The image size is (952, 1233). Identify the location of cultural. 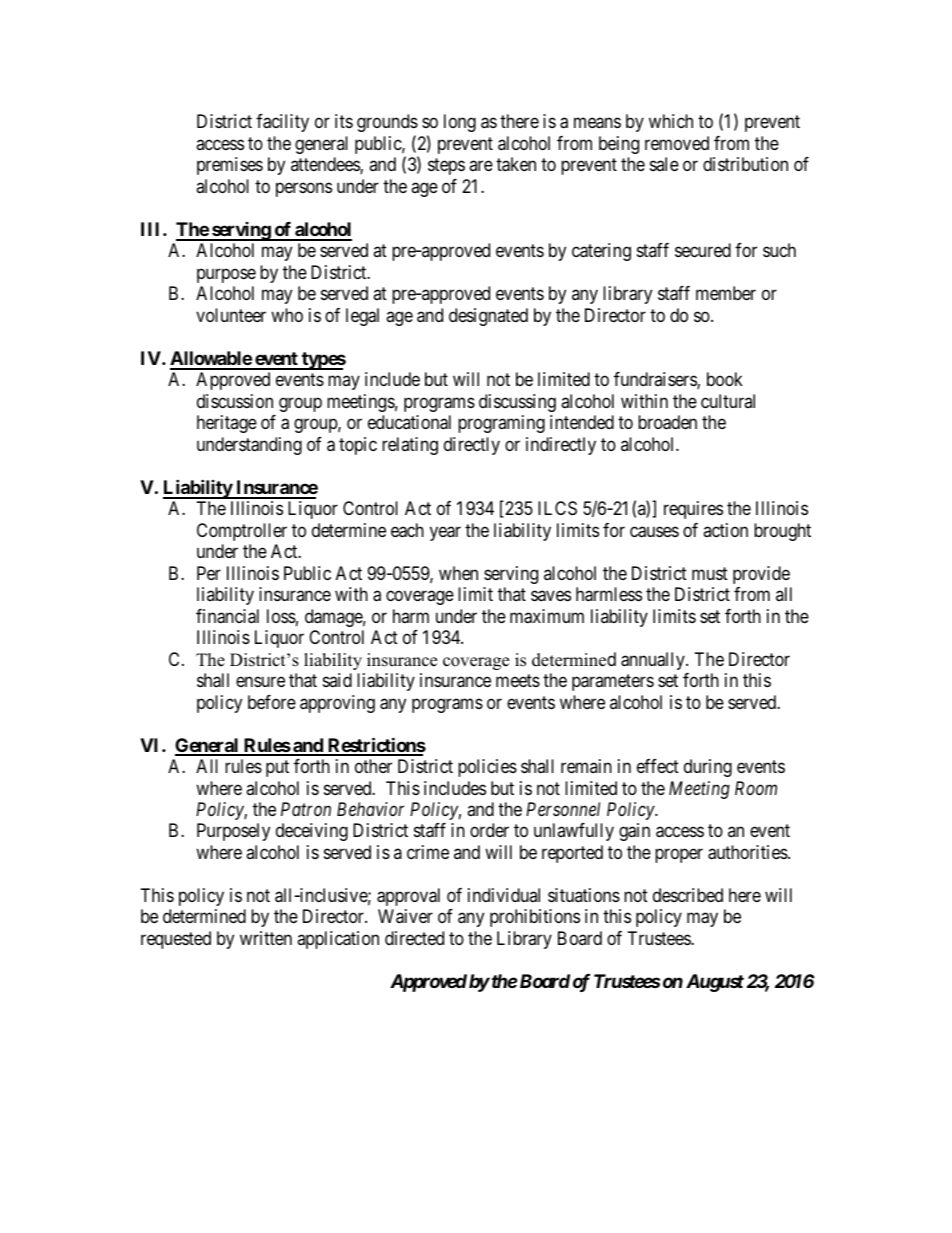
(728, 401).
